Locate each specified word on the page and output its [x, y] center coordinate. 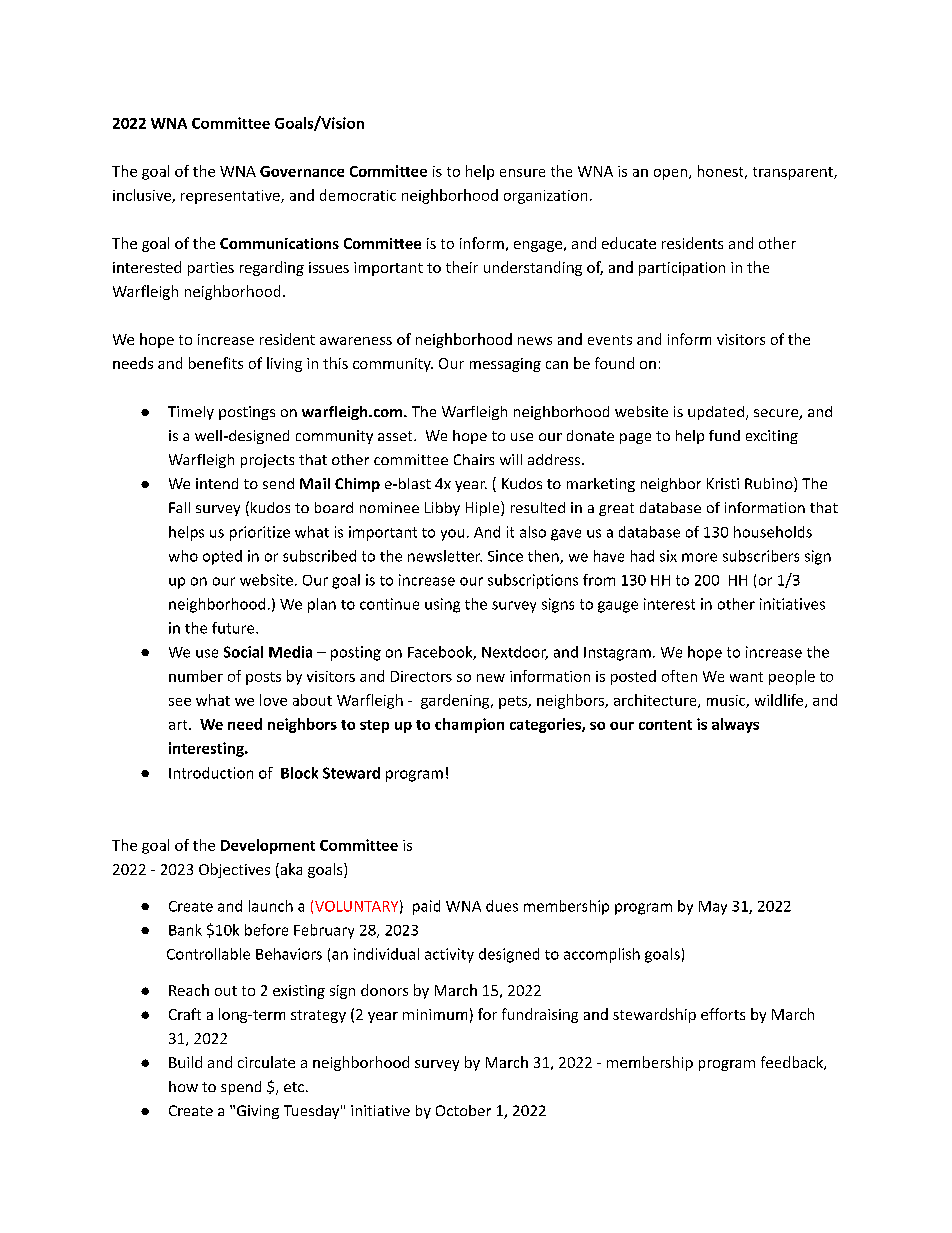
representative [231, 197]
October [463, 1110]
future [234, 628]
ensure [522, 173]
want [746, 677]
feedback [793, 1063]
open [670, 174]
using [442, 605]
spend [241, 1088]
